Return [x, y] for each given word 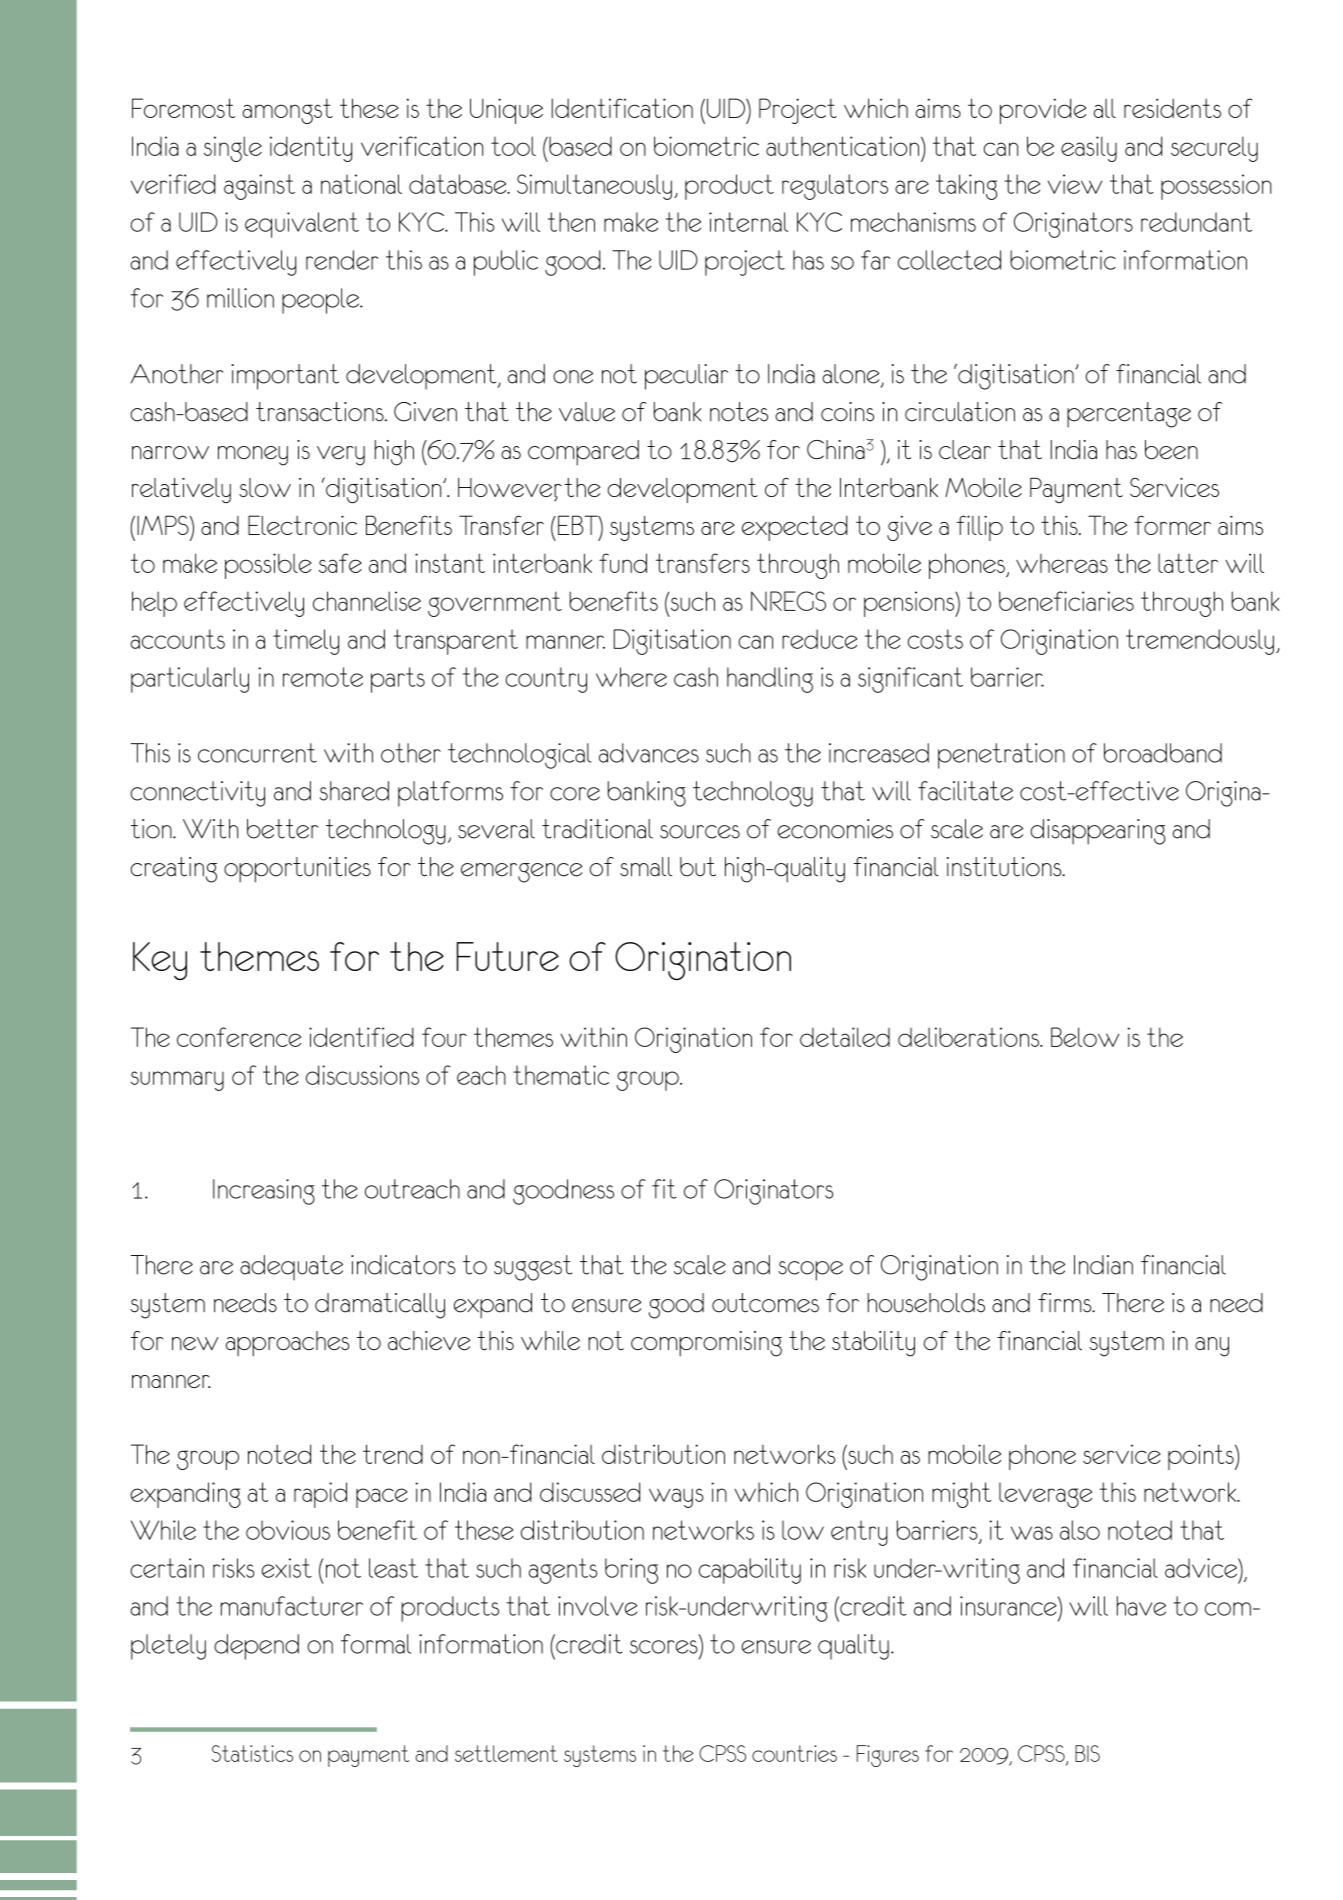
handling [770, 680]
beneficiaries [1066, 601]
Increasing [264, 1192]
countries [794, 1753]
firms [1066, 1303]
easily [1089, 149]
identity [311, 149]
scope [811, 1271]
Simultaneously [594, 187]
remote [323, 677]
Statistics [252, 1753]
